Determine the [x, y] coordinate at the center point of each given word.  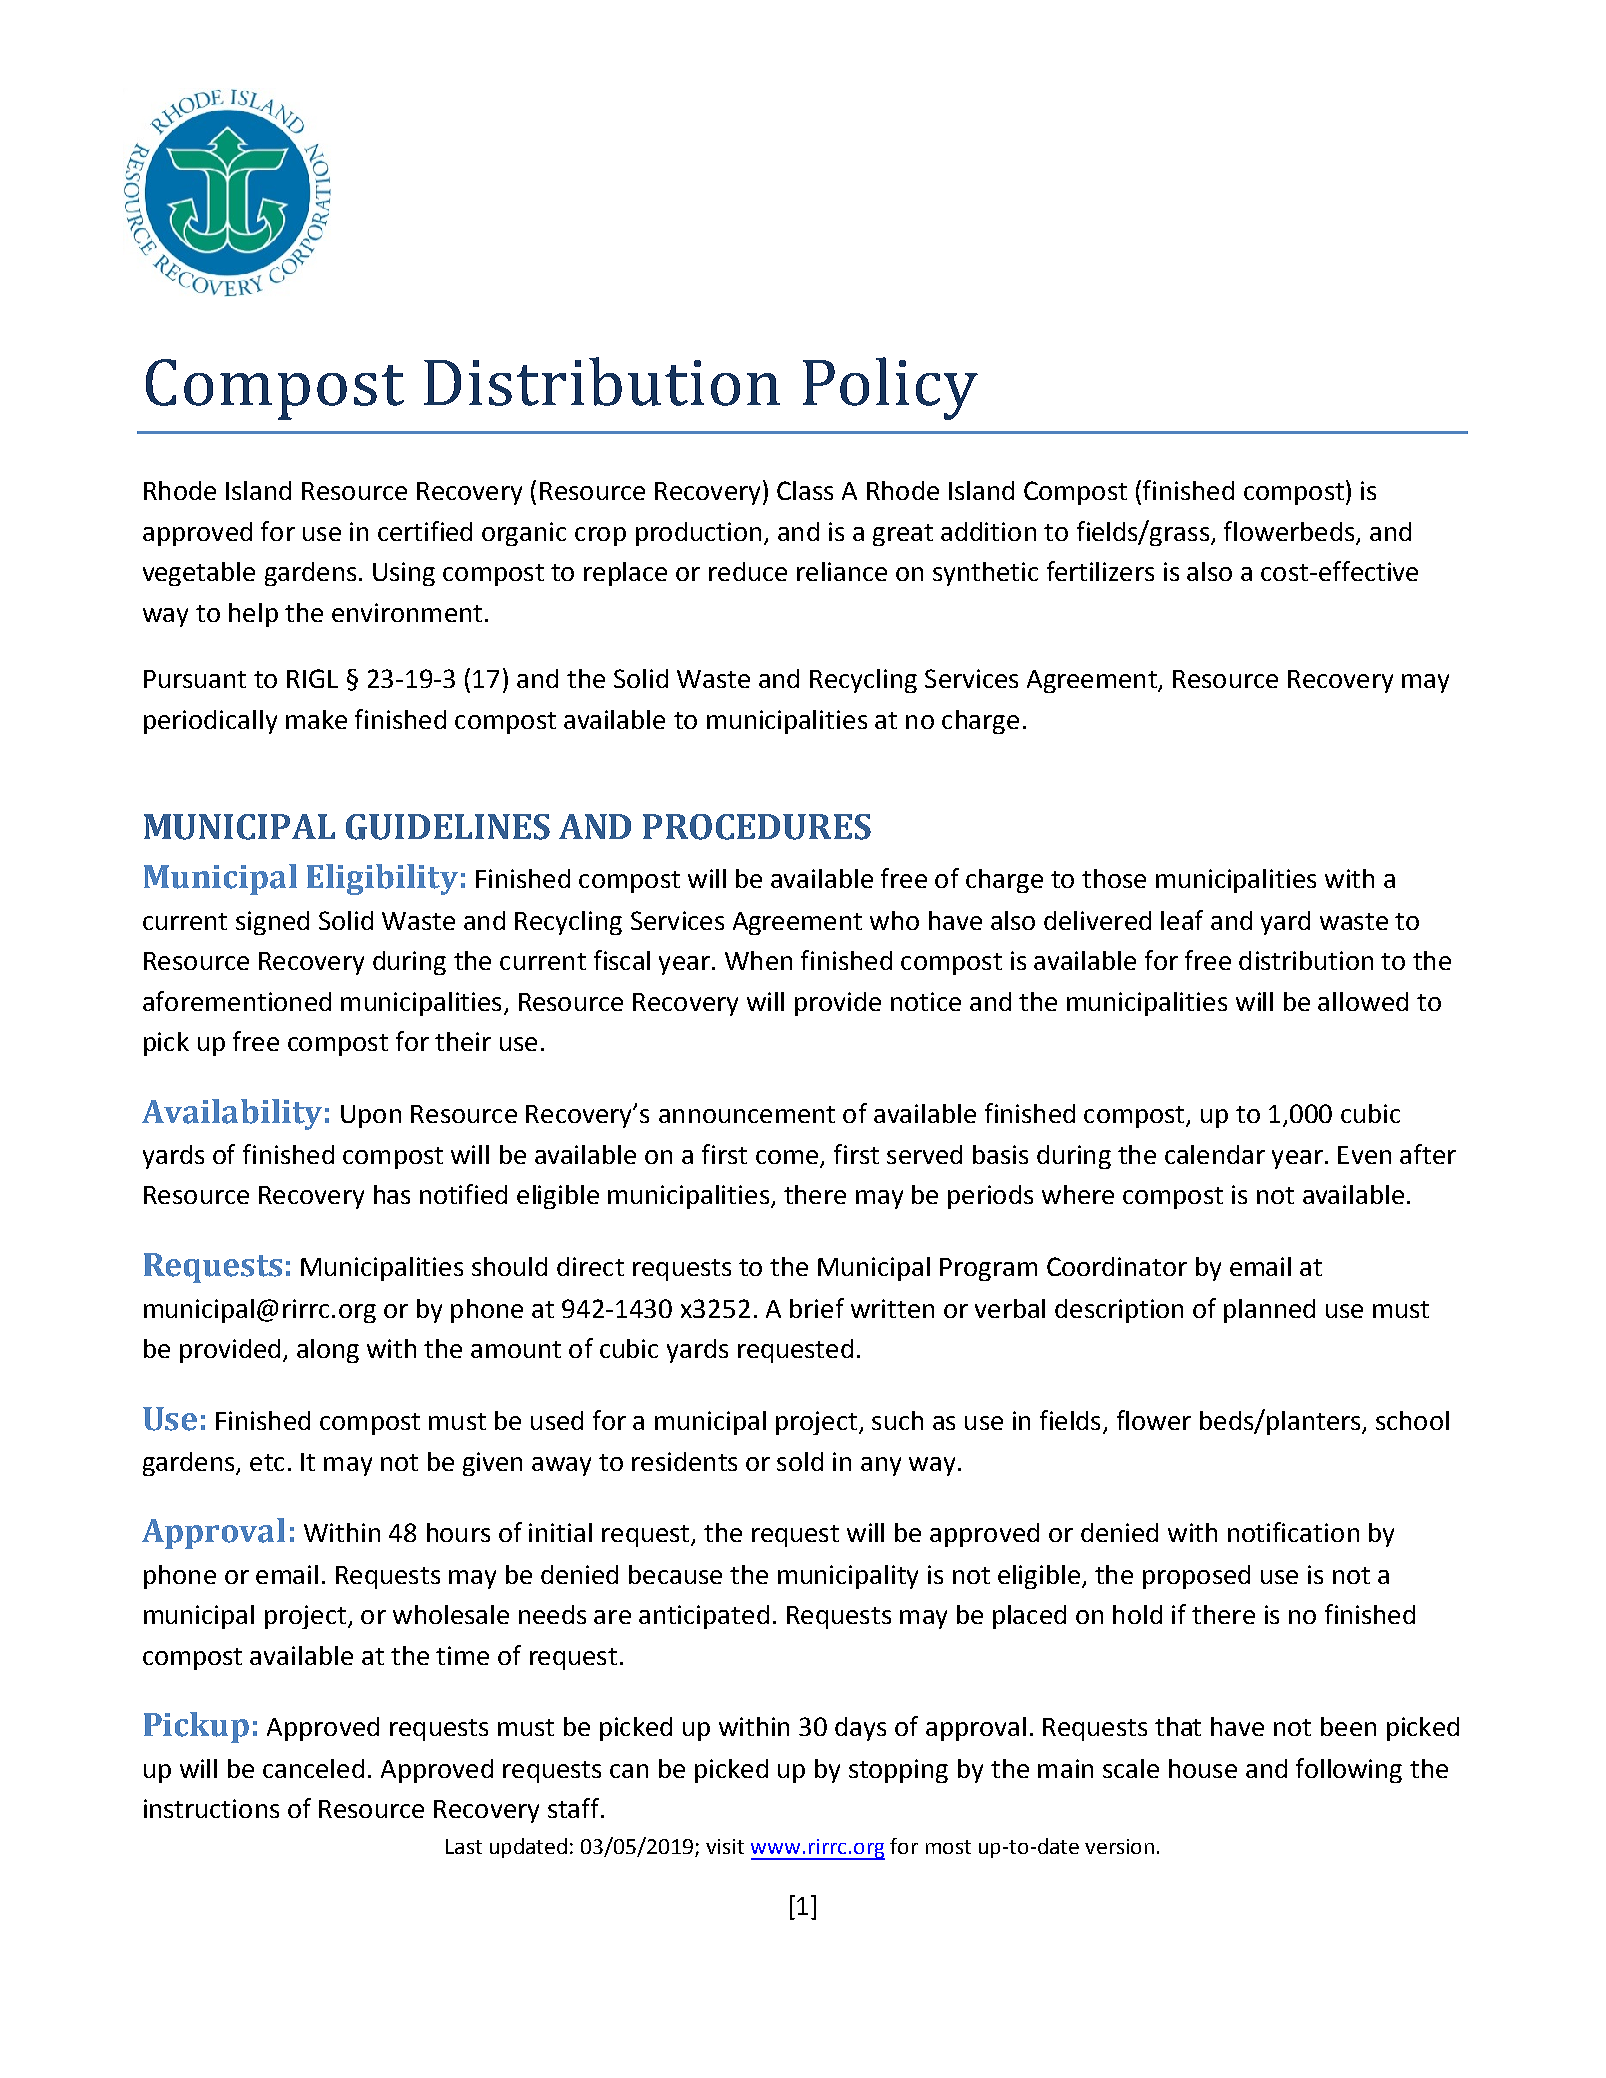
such [897, 1420]
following [1349, 1770]
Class [805, 490]
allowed [1363, 1001]
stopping [898, 1771]
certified [425, 531]
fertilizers [1100, 571]
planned [1269, 1311]
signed [272, 923]
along [328, 1351]
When [758, 960]
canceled [313, 1768]
